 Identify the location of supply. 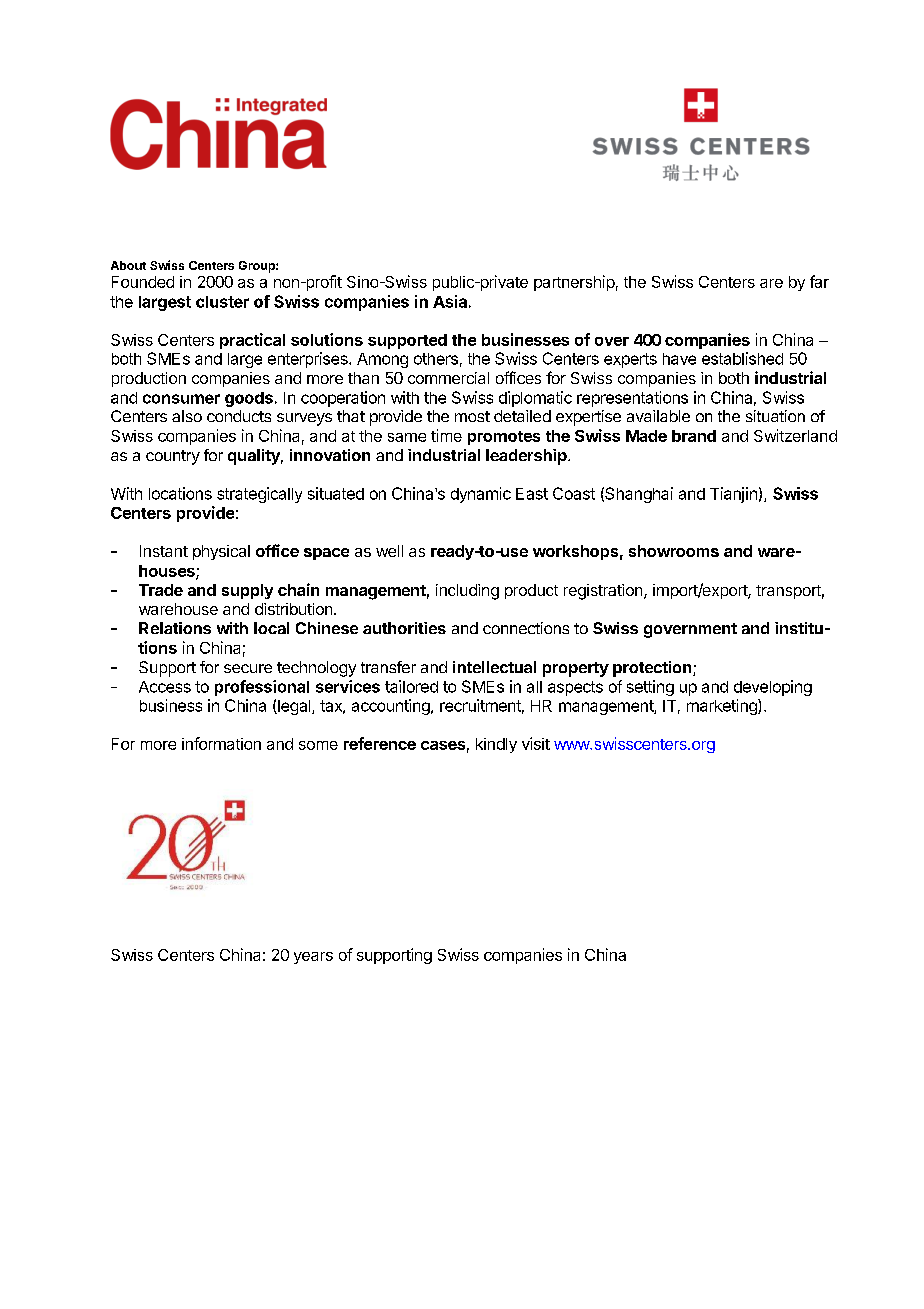
(247, 591).
